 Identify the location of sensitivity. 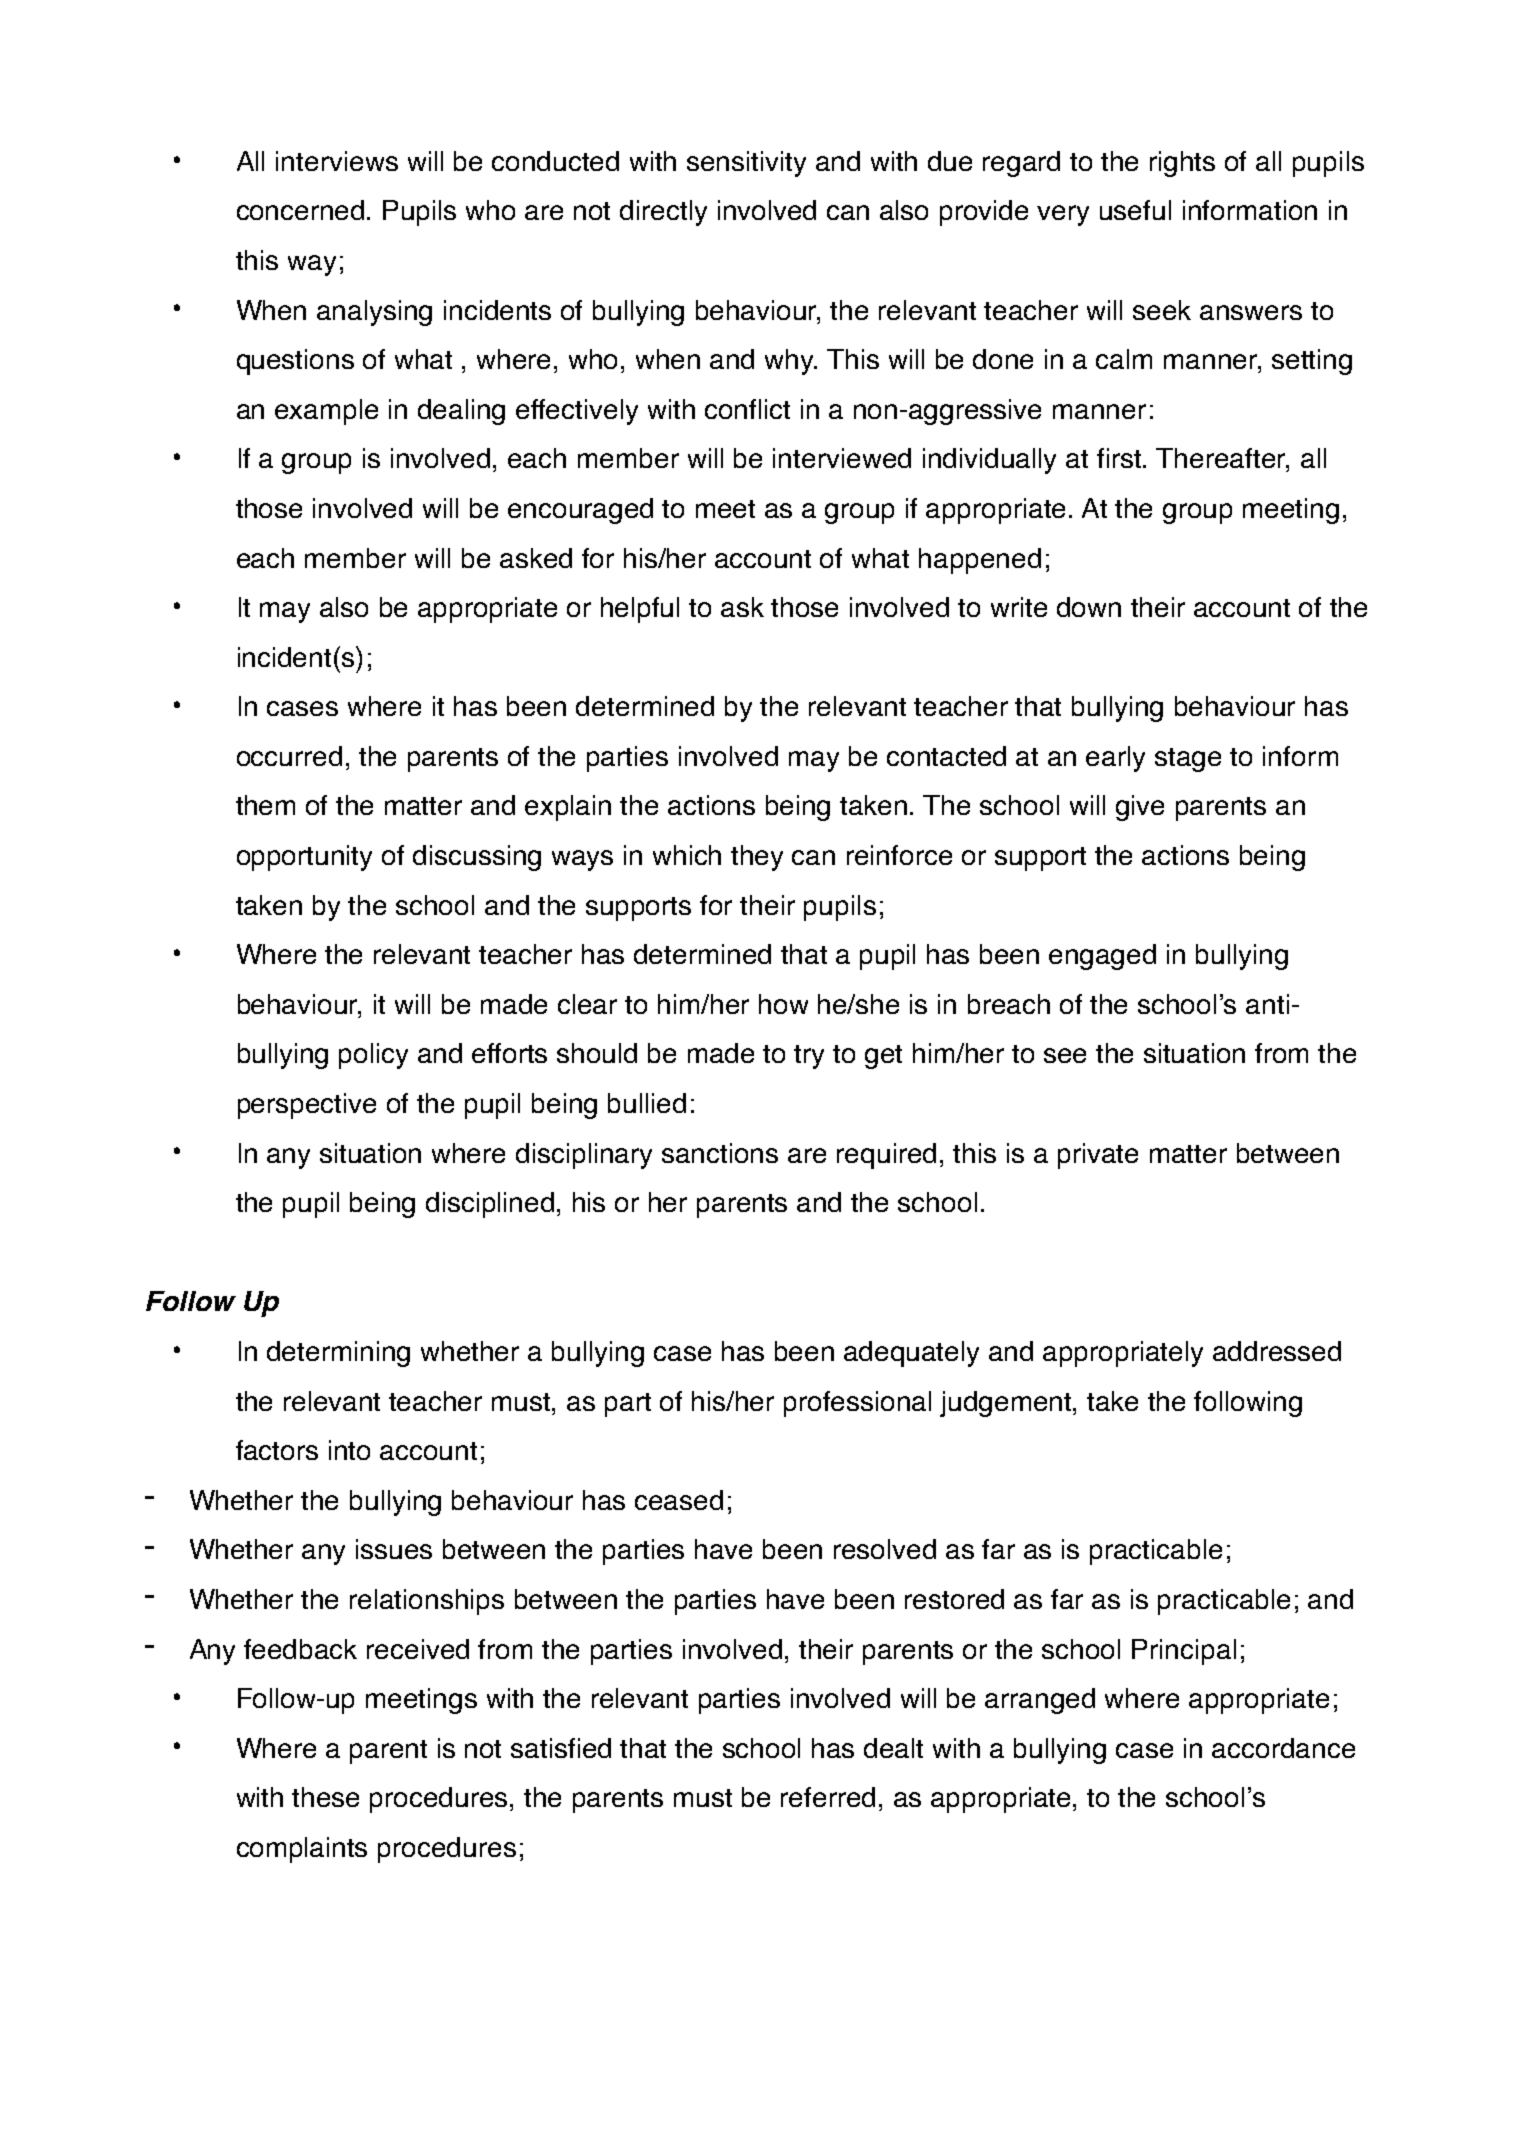
(746, 164).
